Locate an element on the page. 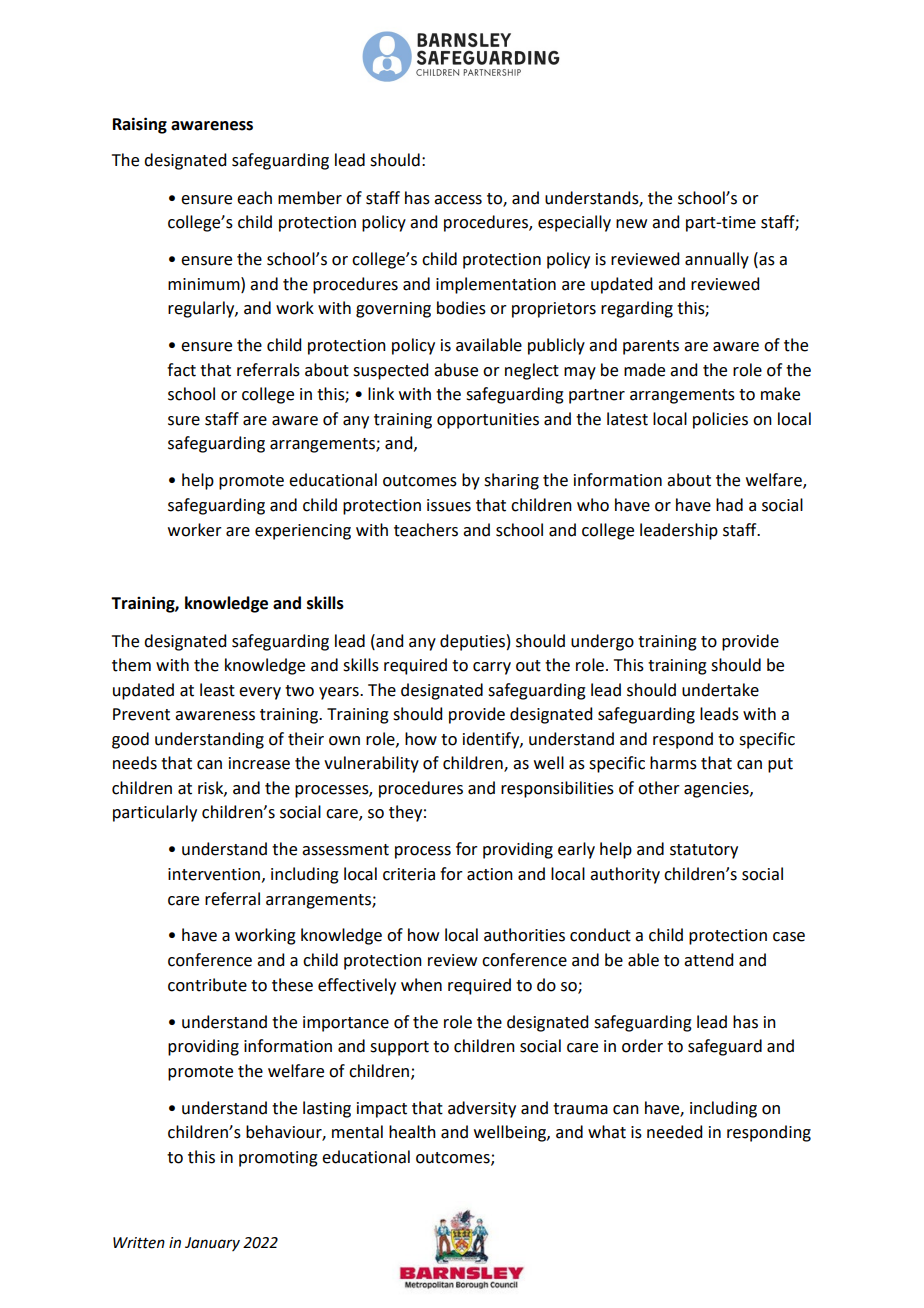 This image has height=1308, width=924. Raising is located at coordinates (140, 125).
